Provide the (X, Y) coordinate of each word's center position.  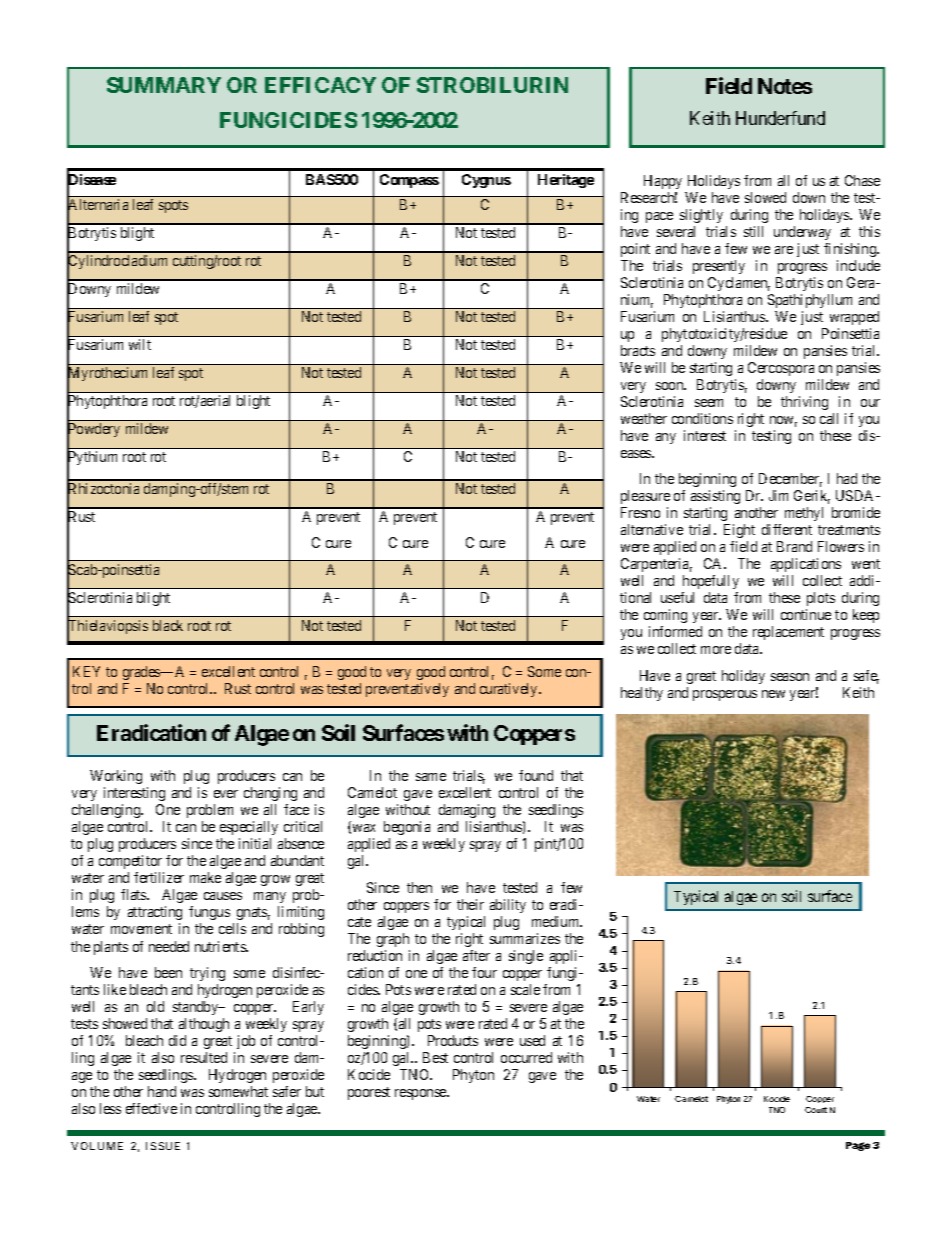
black (168, 625)
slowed (765, 197)
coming (665, 616)
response (421, 1094)
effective (151, 1108)
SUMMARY (164, 85)
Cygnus (486, 181)
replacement (788, 633)
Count (816, 1110)
